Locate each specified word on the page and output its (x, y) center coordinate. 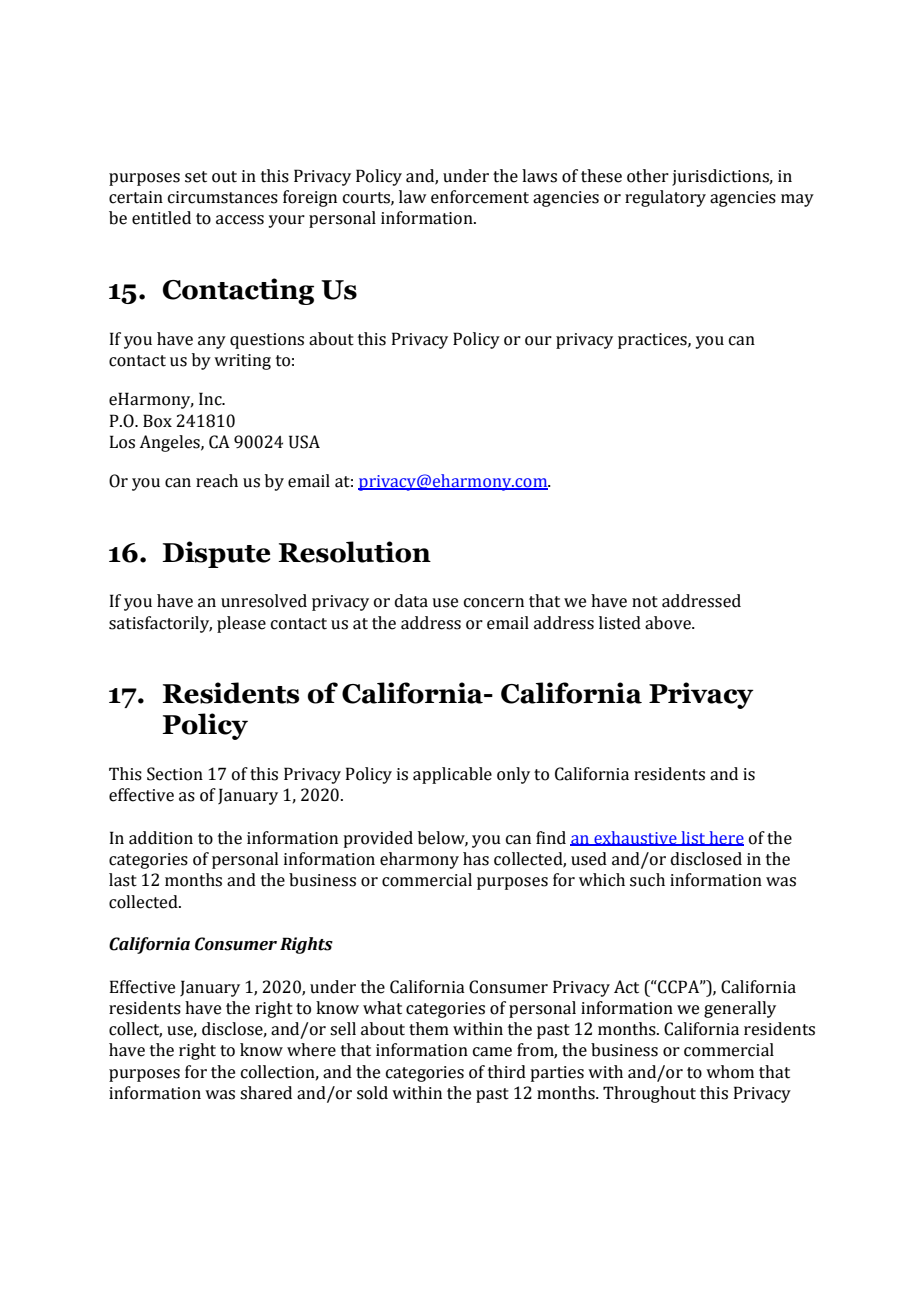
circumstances (223, 197)
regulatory (665, 198)
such (647, 880)
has (476, 859)
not (645, 602)
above (669, 623)
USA (304, 442)
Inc (211, 399)
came (492, 1052)
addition (161, 838)
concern (494, 603)
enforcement (480, 197)
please (241, 624)
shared (266, 1093)
